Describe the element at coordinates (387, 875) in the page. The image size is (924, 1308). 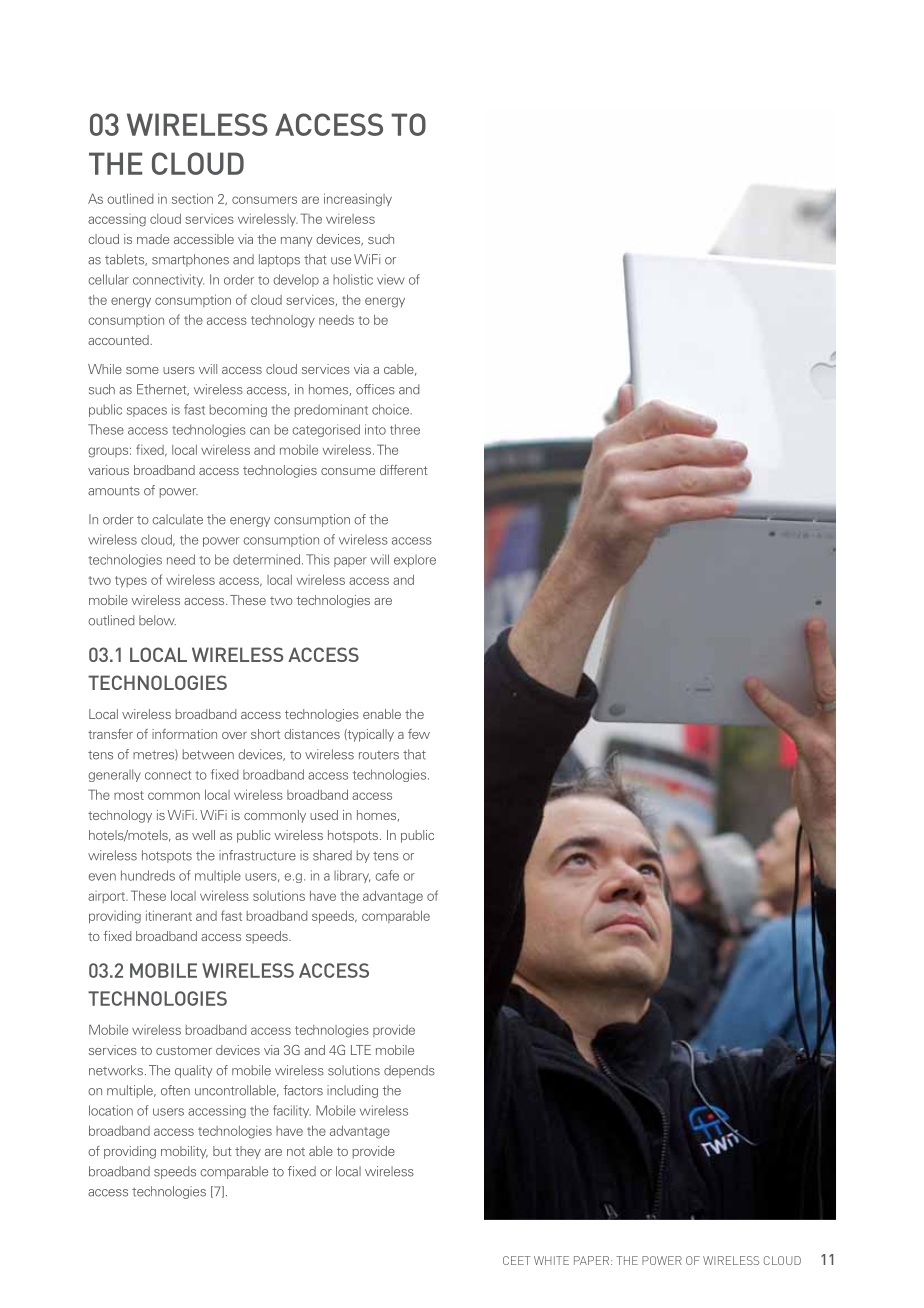
I see `cafe` at that location.
